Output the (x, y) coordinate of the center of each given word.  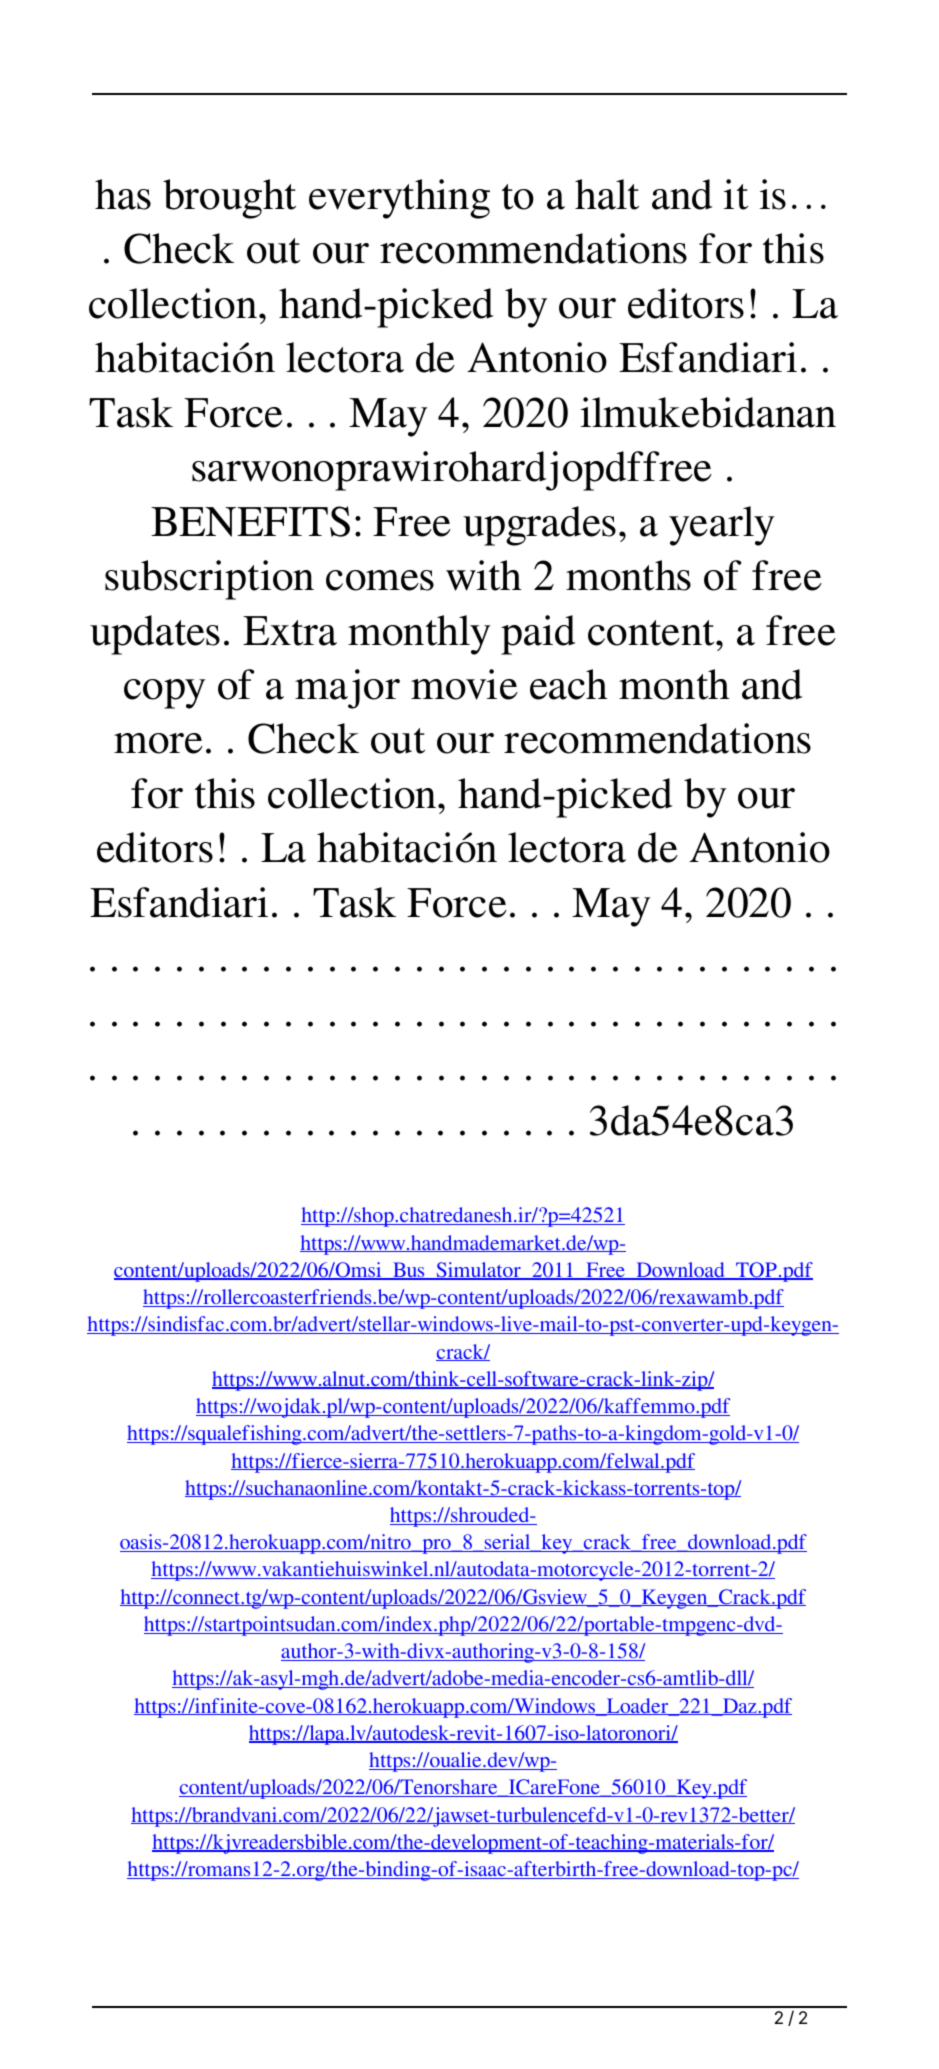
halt (607, 194)
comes (380, 580)
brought (229, 199)
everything (399, 199)
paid (538, 635)
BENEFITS (250, 521)
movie (464, 684)
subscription (209, 580)
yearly (721, 526)
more (158, 743)
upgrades (539, 526)
